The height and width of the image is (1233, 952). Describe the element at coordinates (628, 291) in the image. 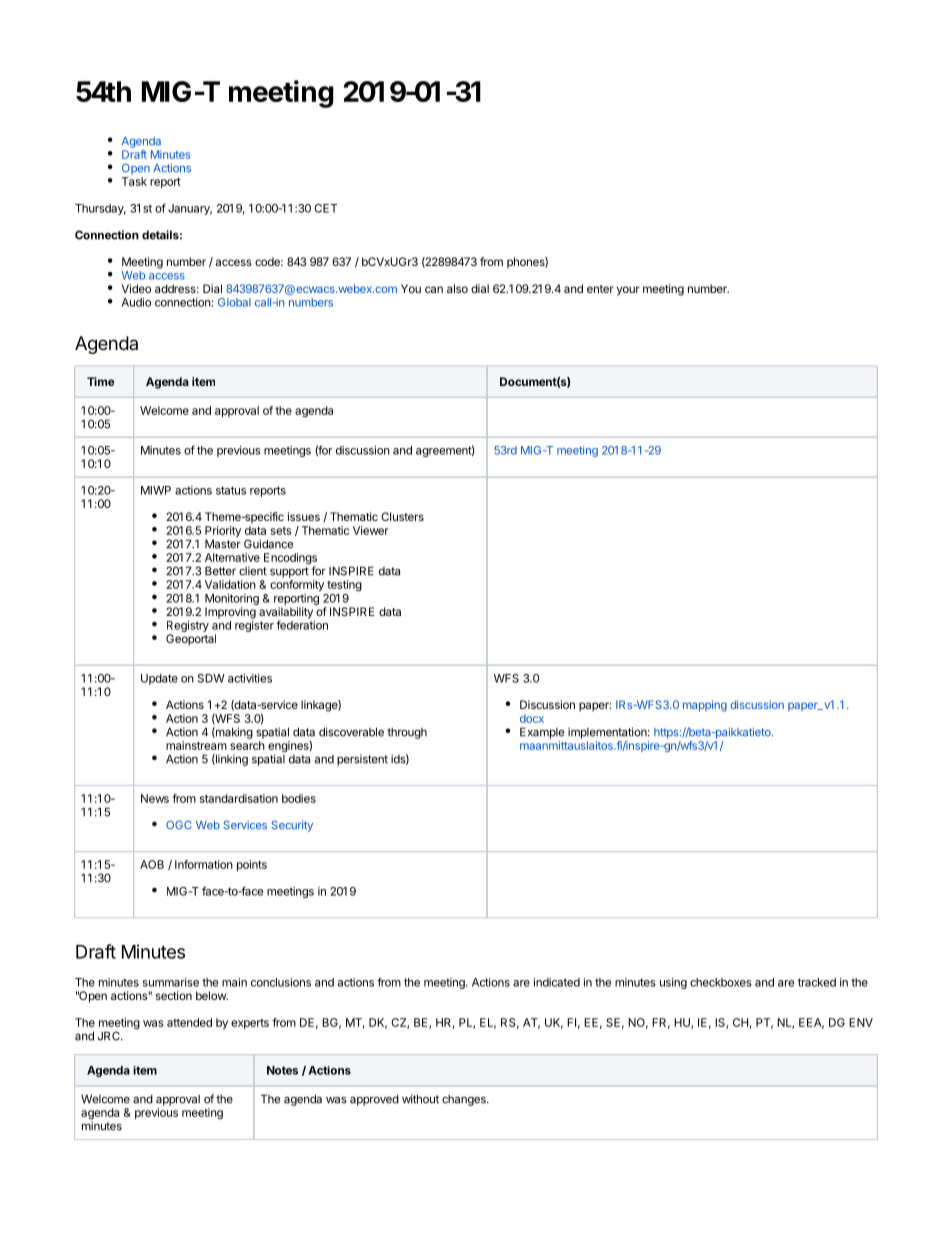

I see `your` at that location.
